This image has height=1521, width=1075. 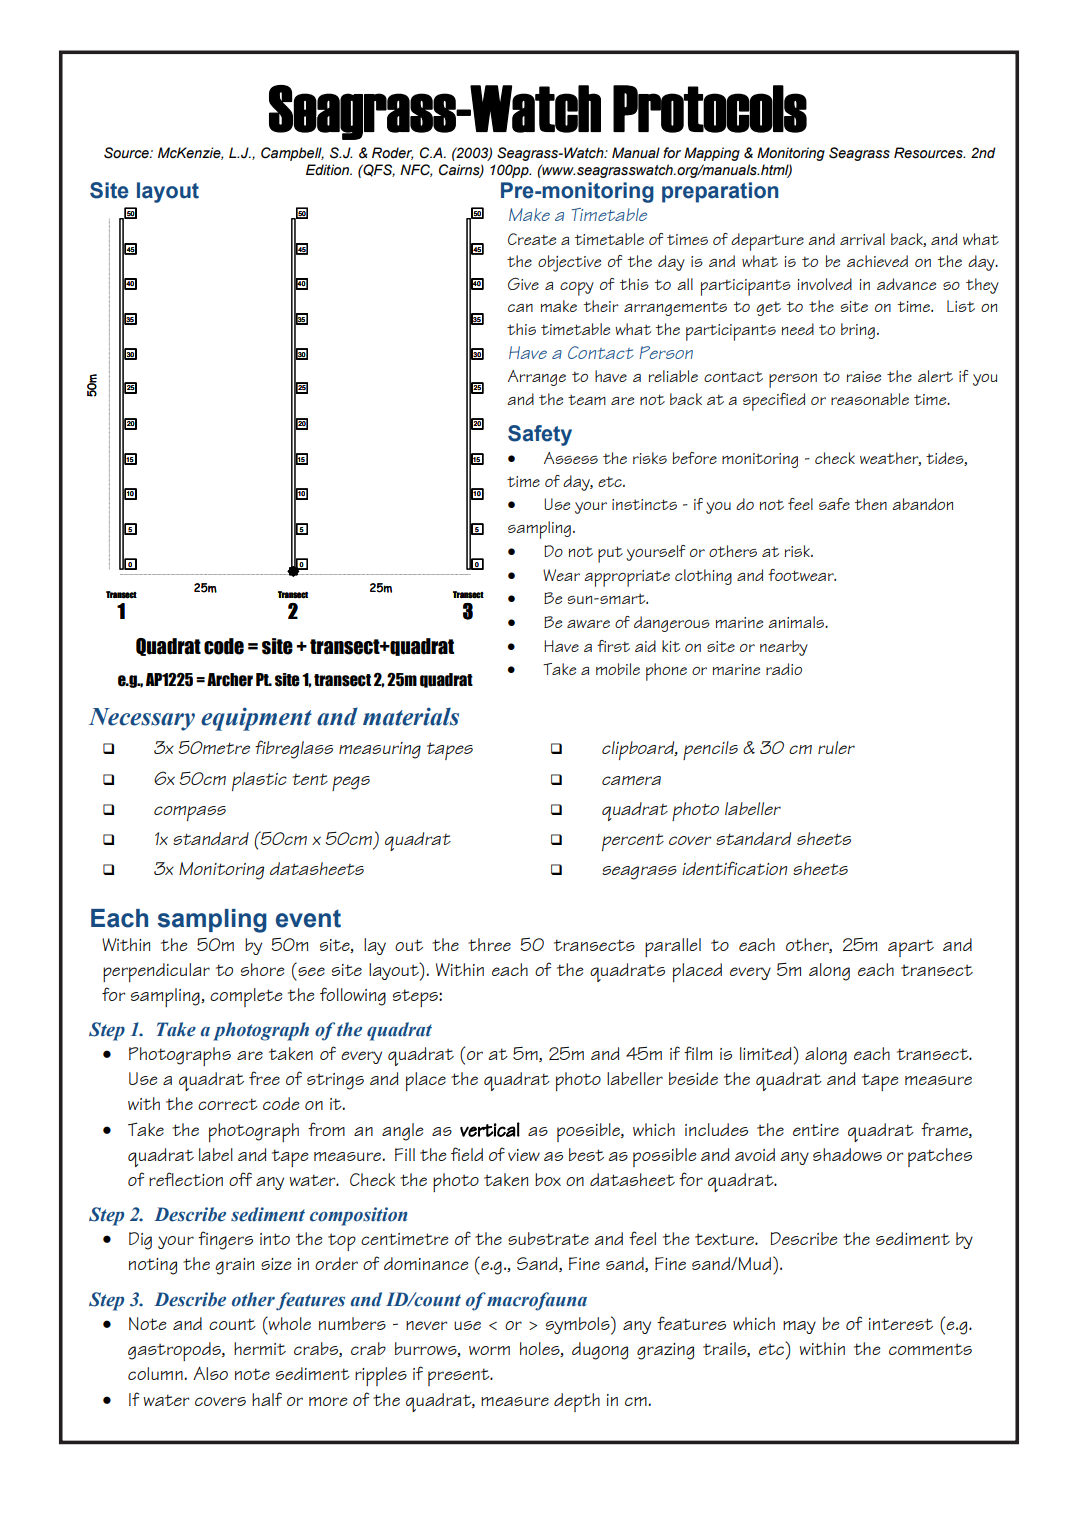 What do you see at coordinates (600, 1351) in the image?
I see `dugong` at bounding box center [600, 1351].
